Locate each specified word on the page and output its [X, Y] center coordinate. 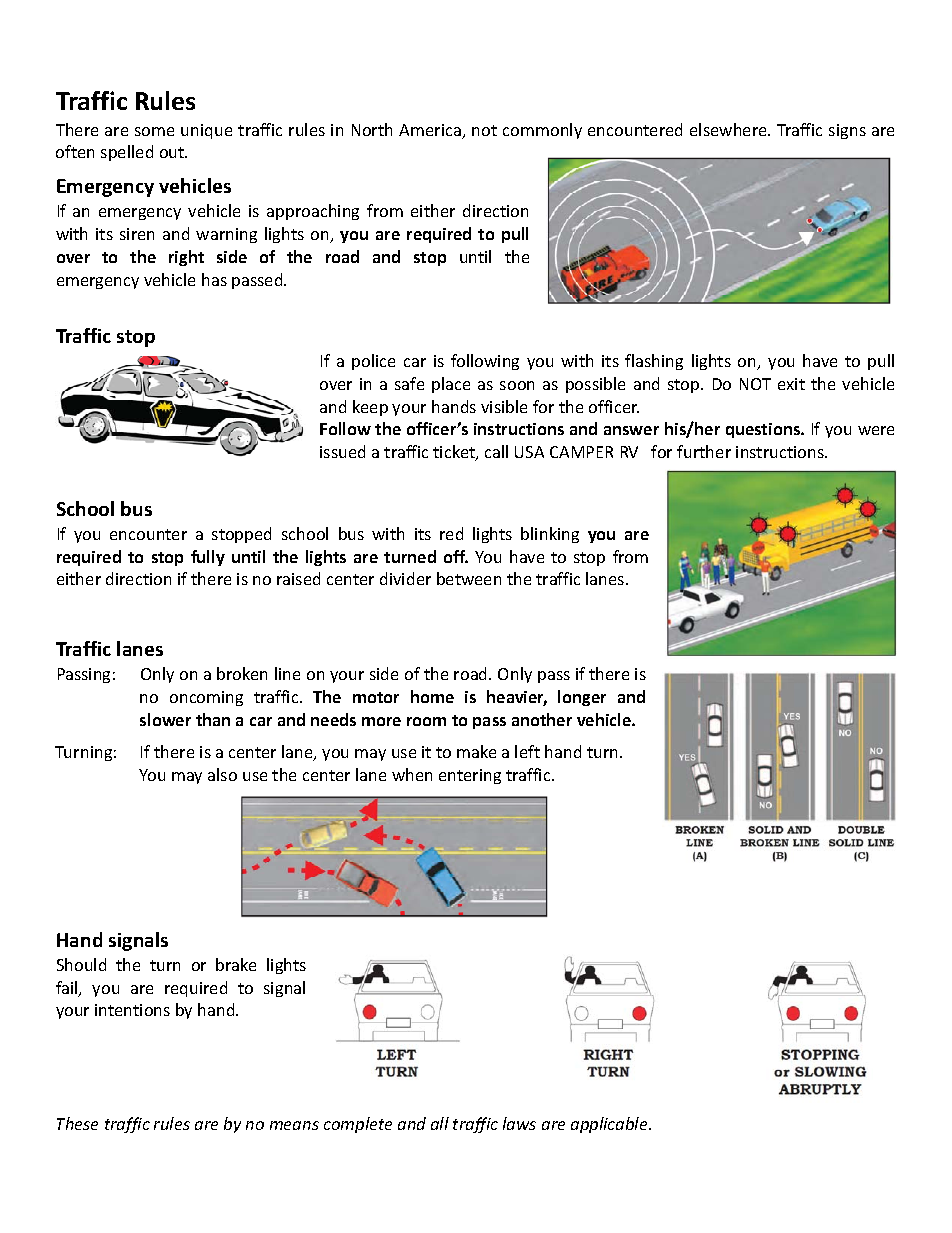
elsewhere [729, 129]
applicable [610, 1125]
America [431, 131]
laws [519, 1123]
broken [242, 673]
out [173, 152]
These [77, 1123]
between [469, 578]
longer [582, 698]
